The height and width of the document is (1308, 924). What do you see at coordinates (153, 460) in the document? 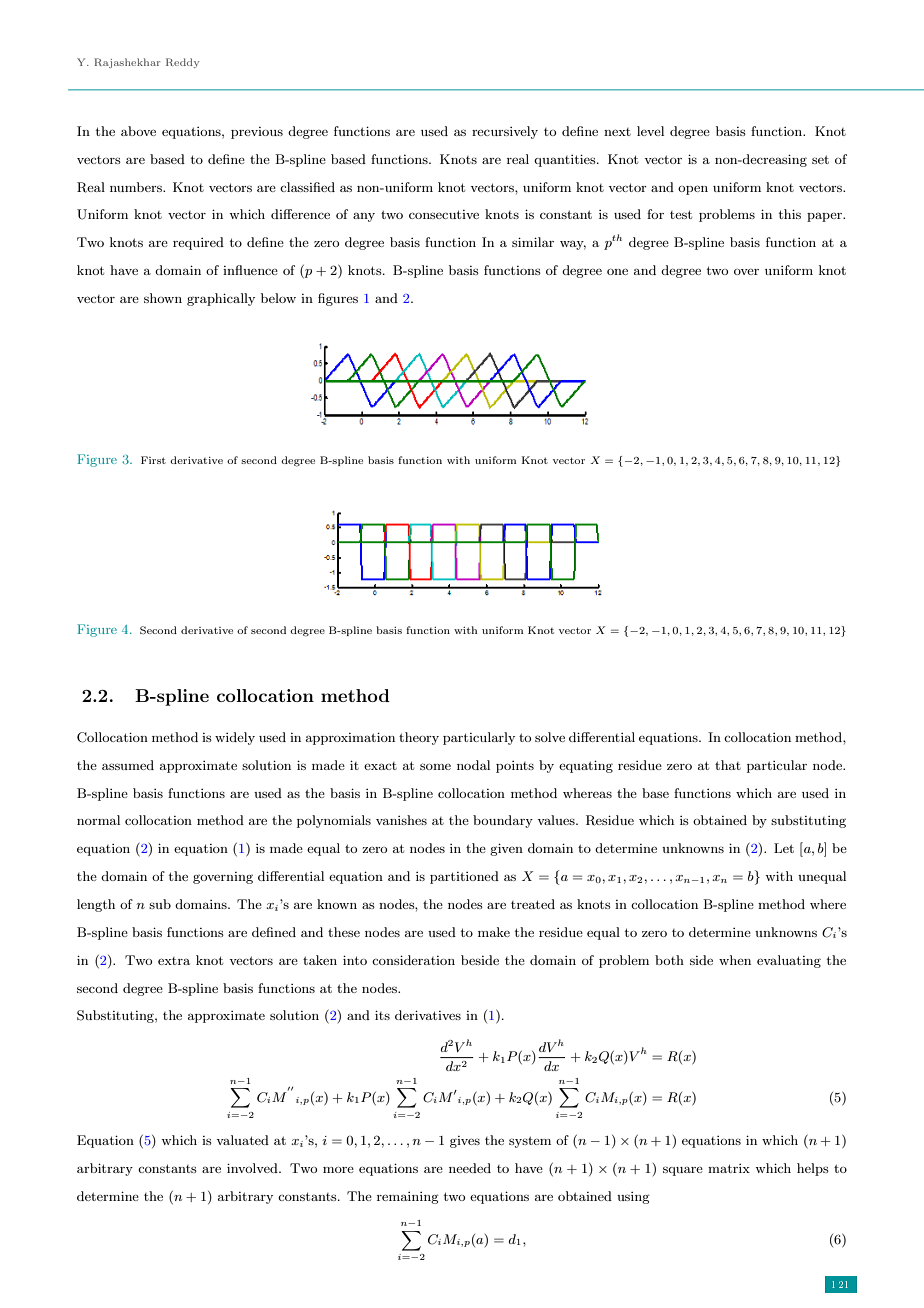
I see `First` at bounding box center [153, 460].
